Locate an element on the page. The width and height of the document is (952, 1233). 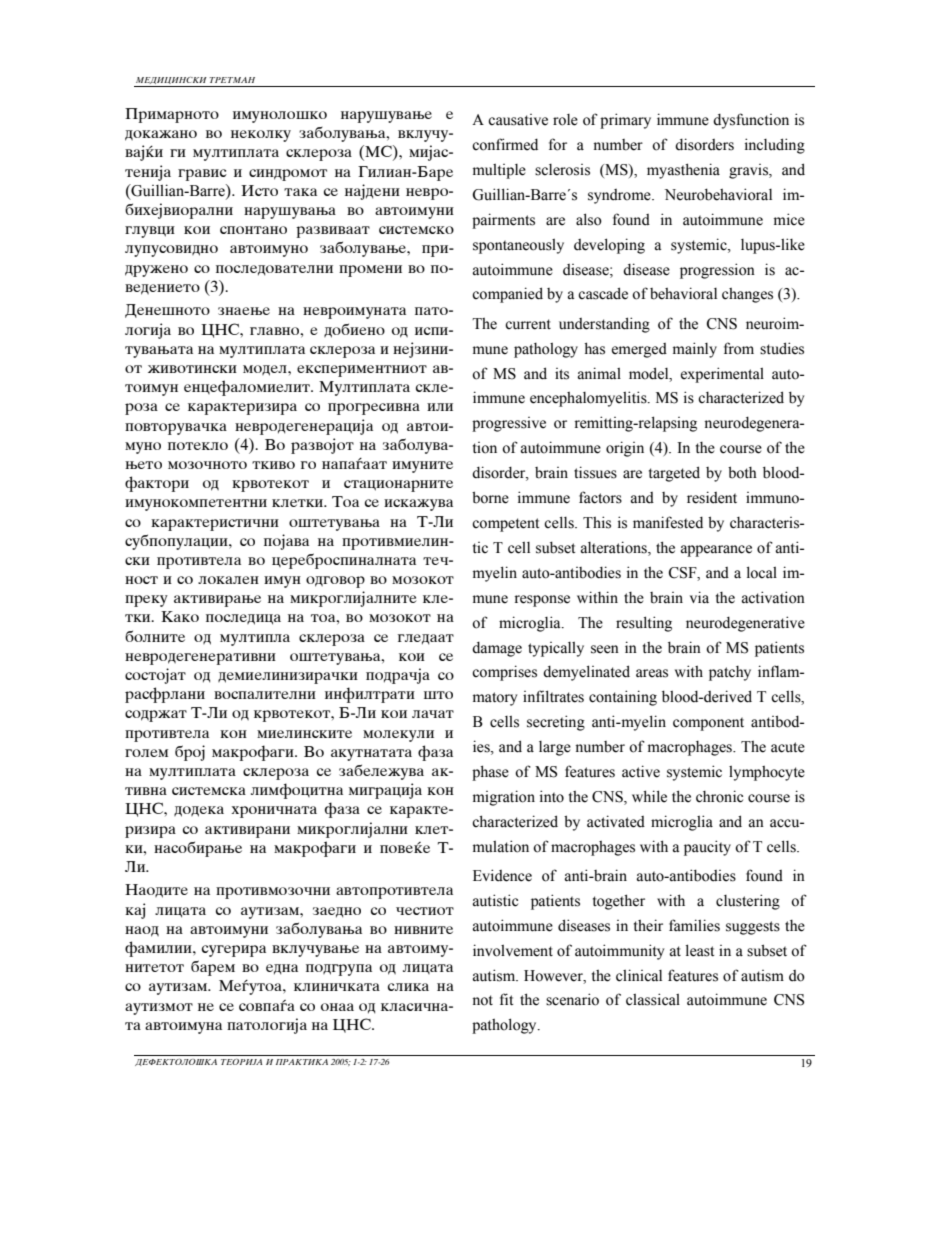
myasthenia is located at coordinates (683, 171).
